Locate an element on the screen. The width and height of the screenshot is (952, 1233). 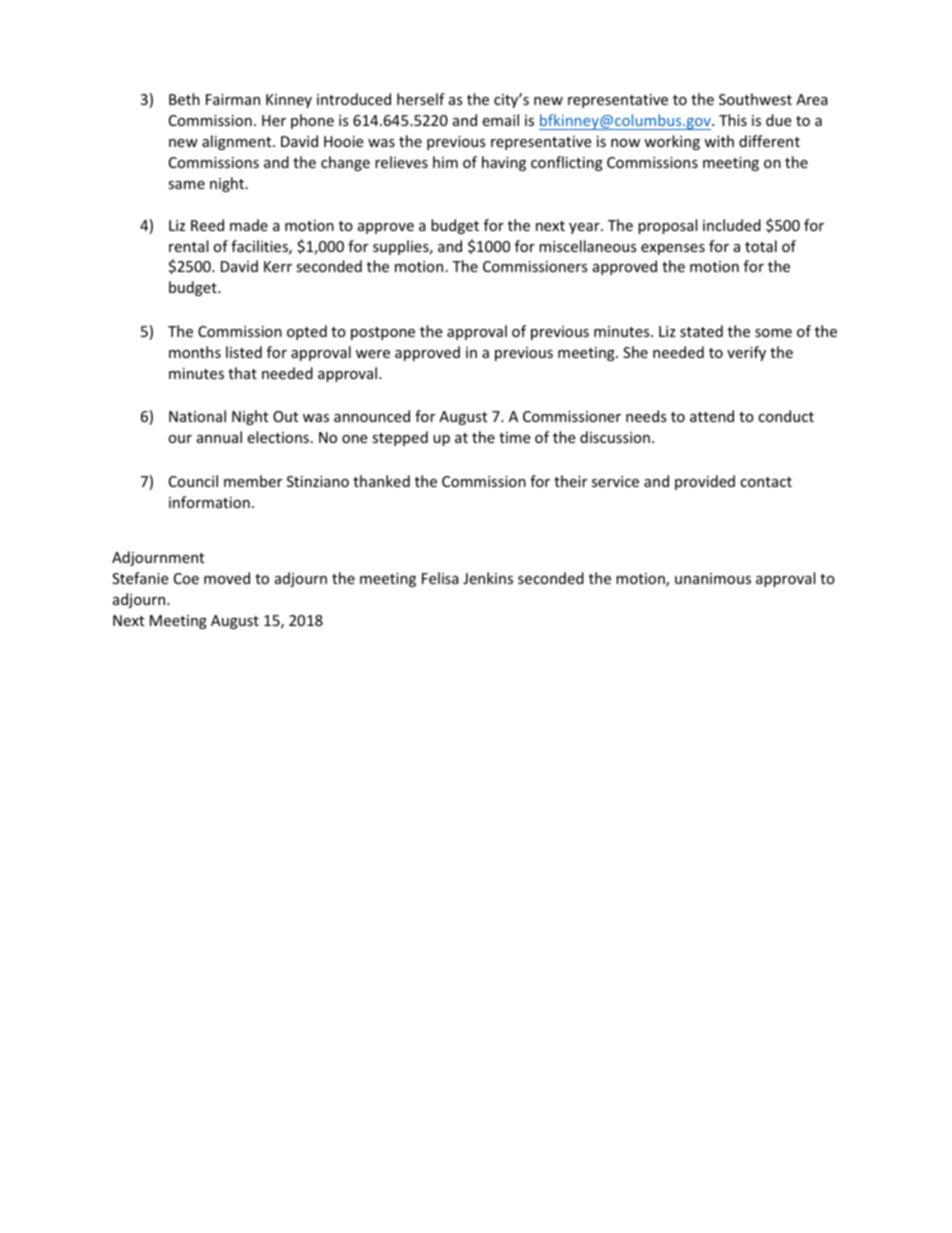
Kerr is located at coordinates (278, 266).
